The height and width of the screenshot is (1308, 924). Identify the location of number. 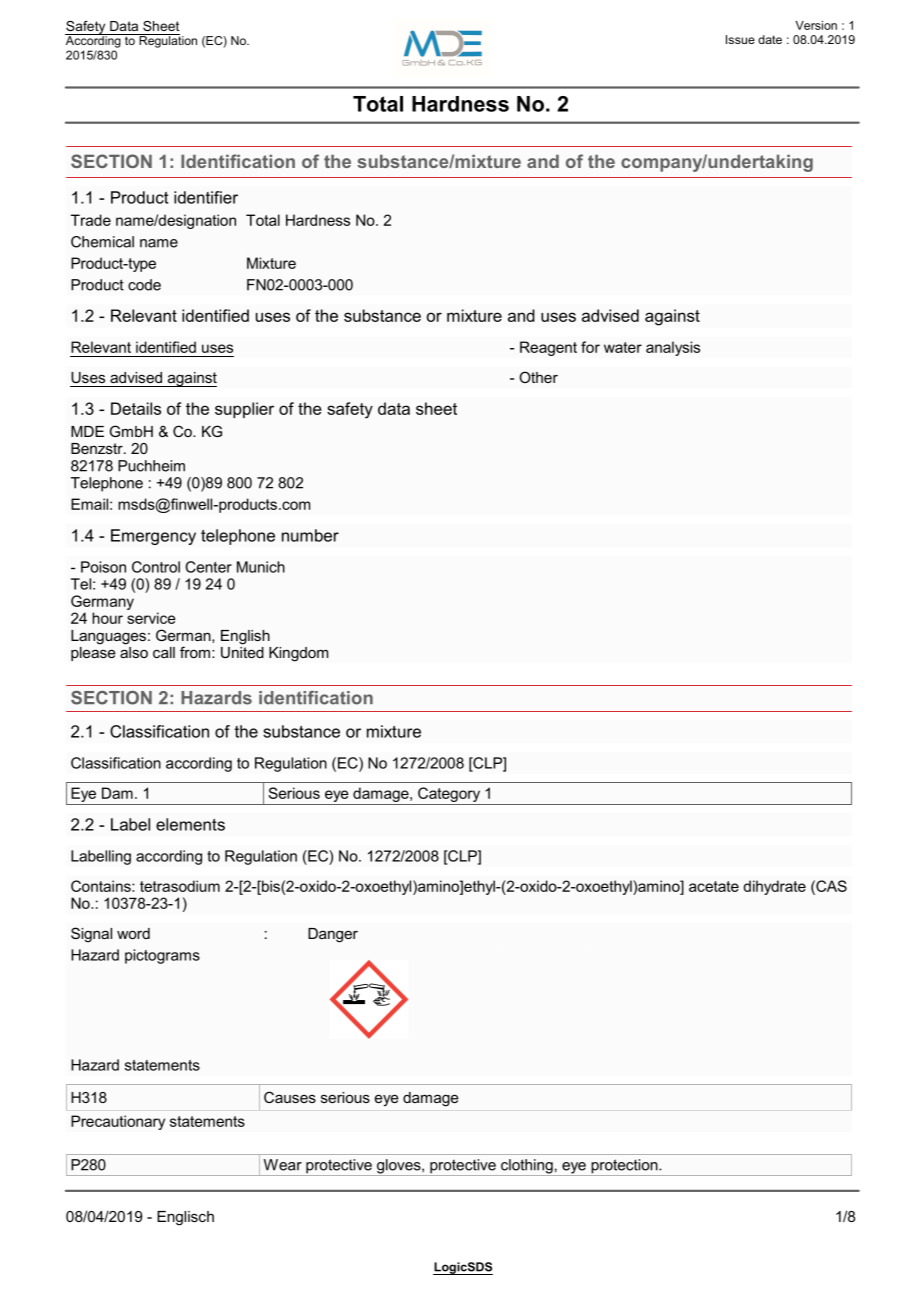
(310, 535).
